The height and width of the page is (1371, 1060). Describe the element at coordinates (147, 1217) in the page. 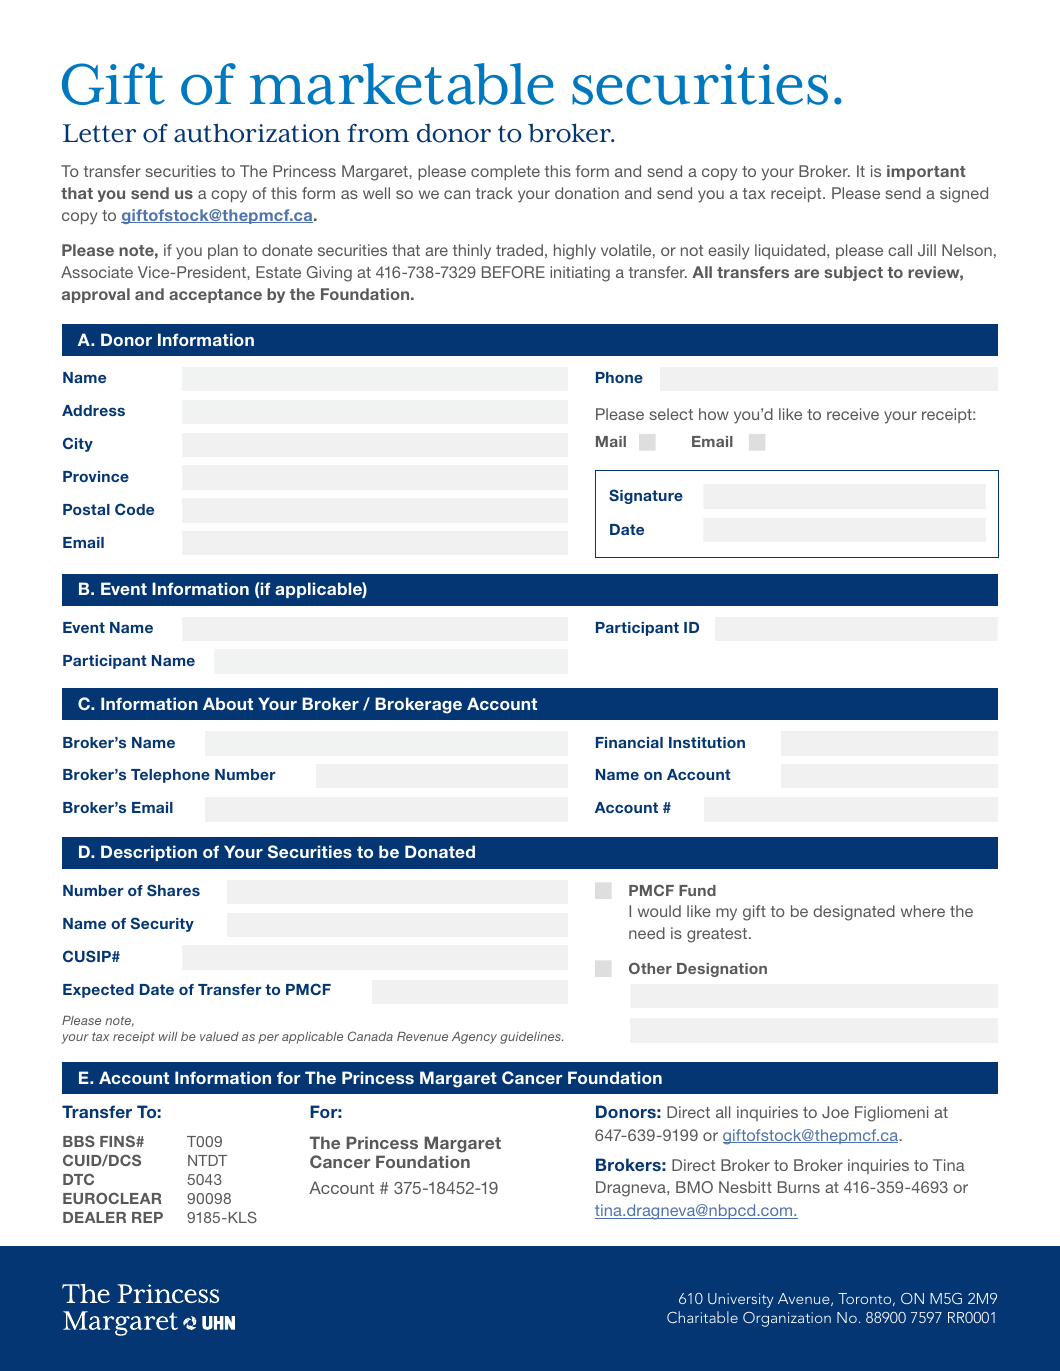

I see `REP` at that location.
